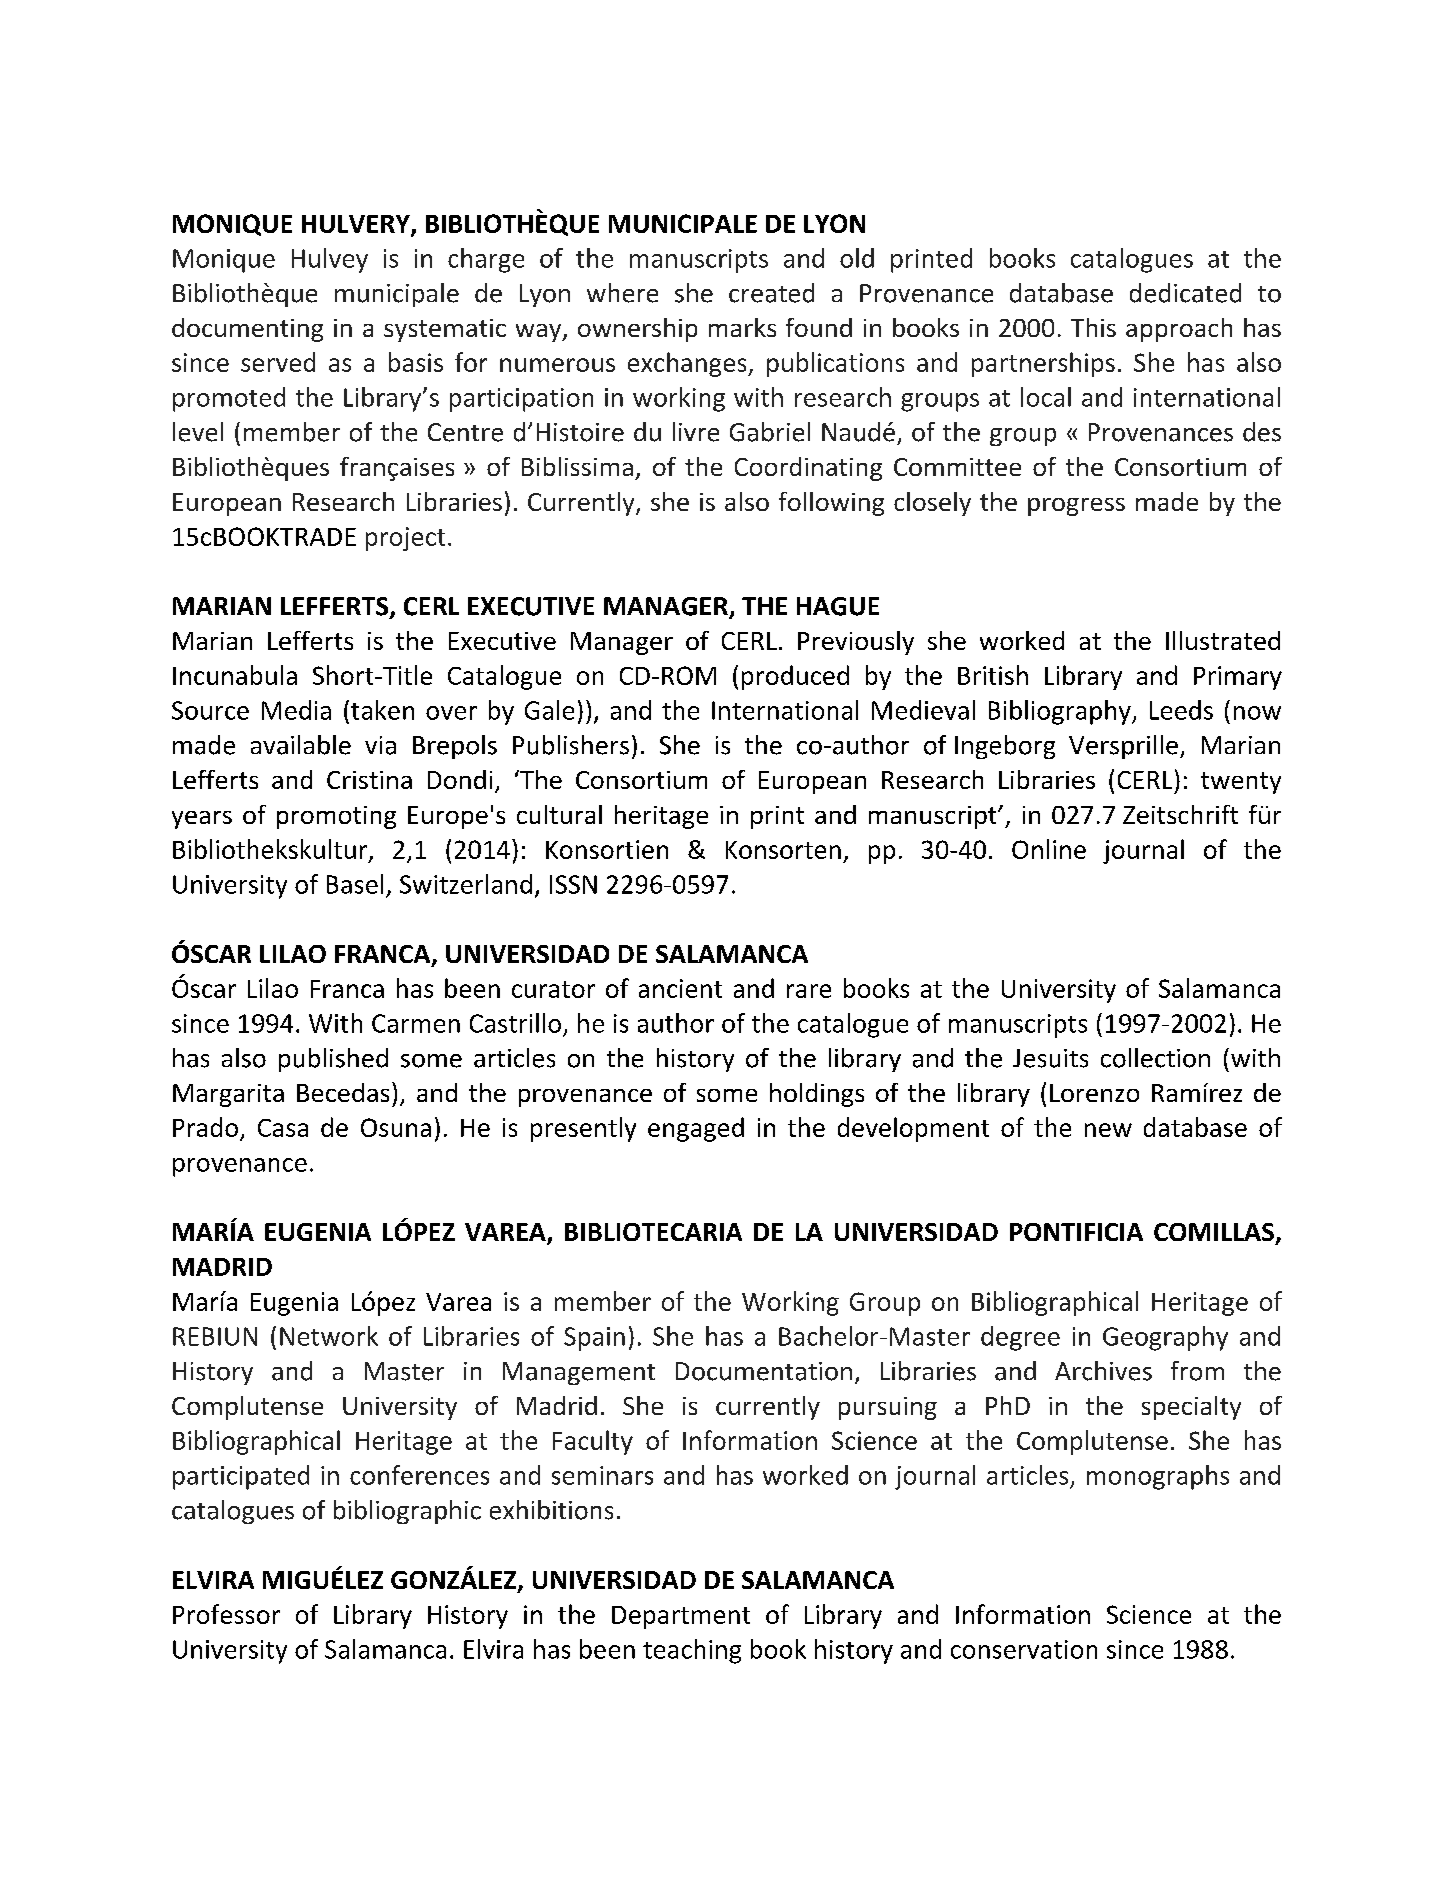  What do you see at coordinates (355, 884) in the document?
I see `Basel` at bounding box center [355, 884].
